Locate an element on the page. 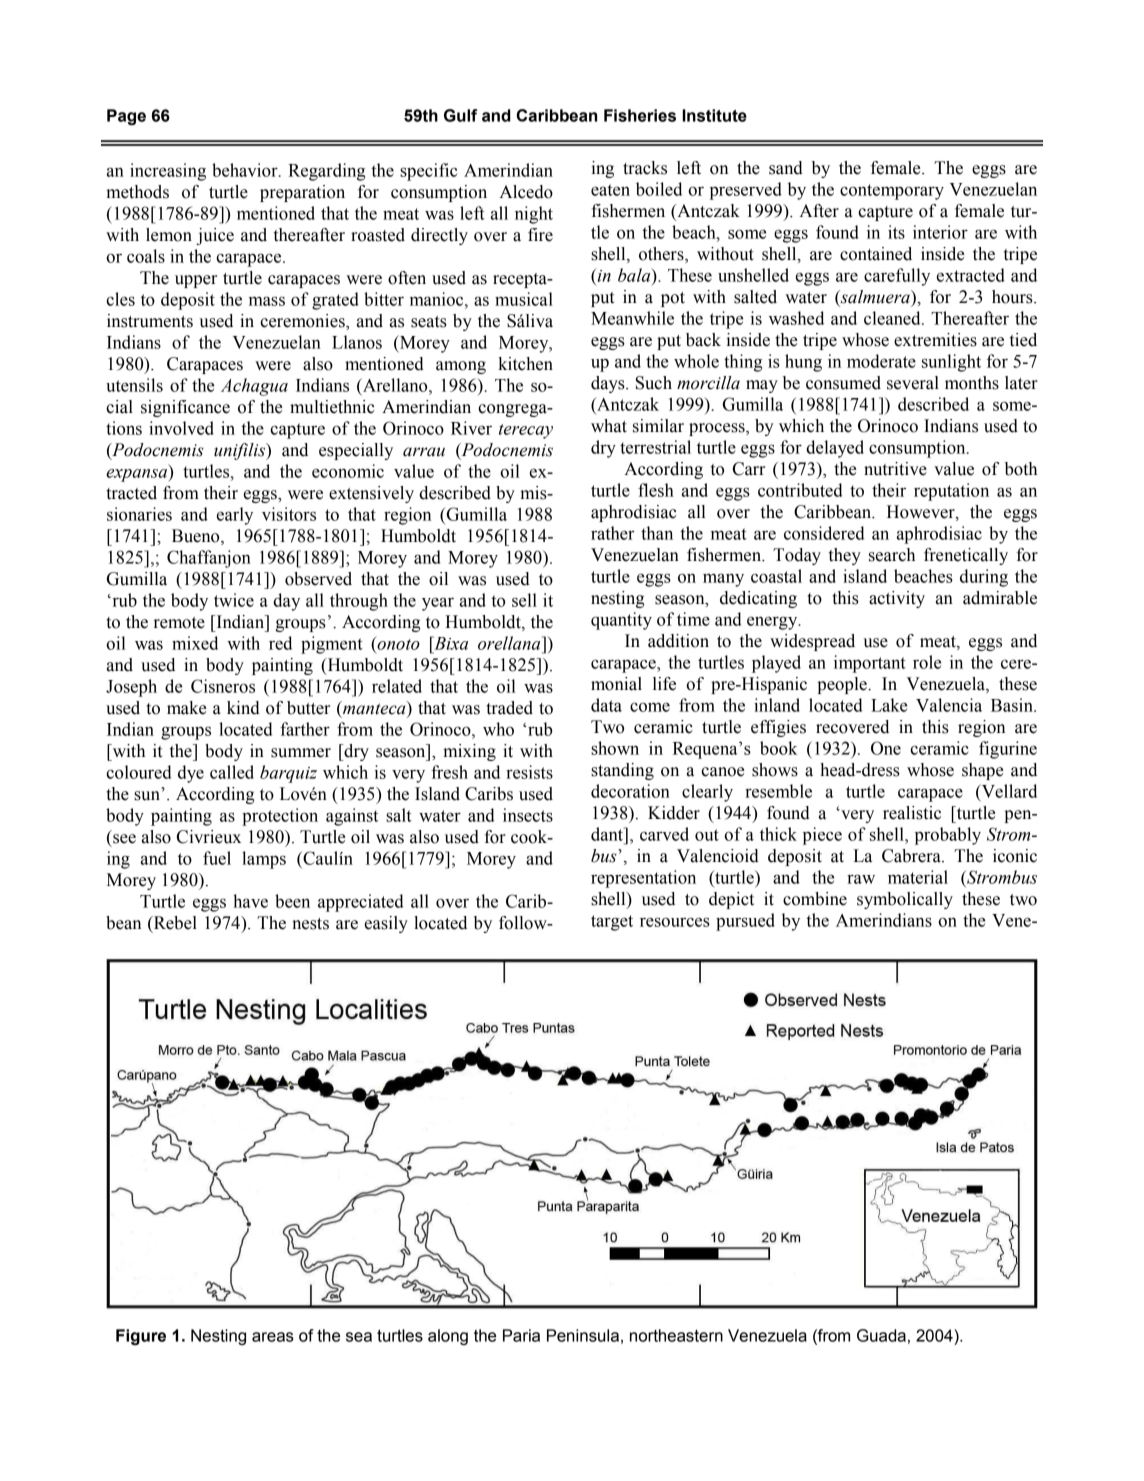  eaten is located at coordinates (610, 190).
